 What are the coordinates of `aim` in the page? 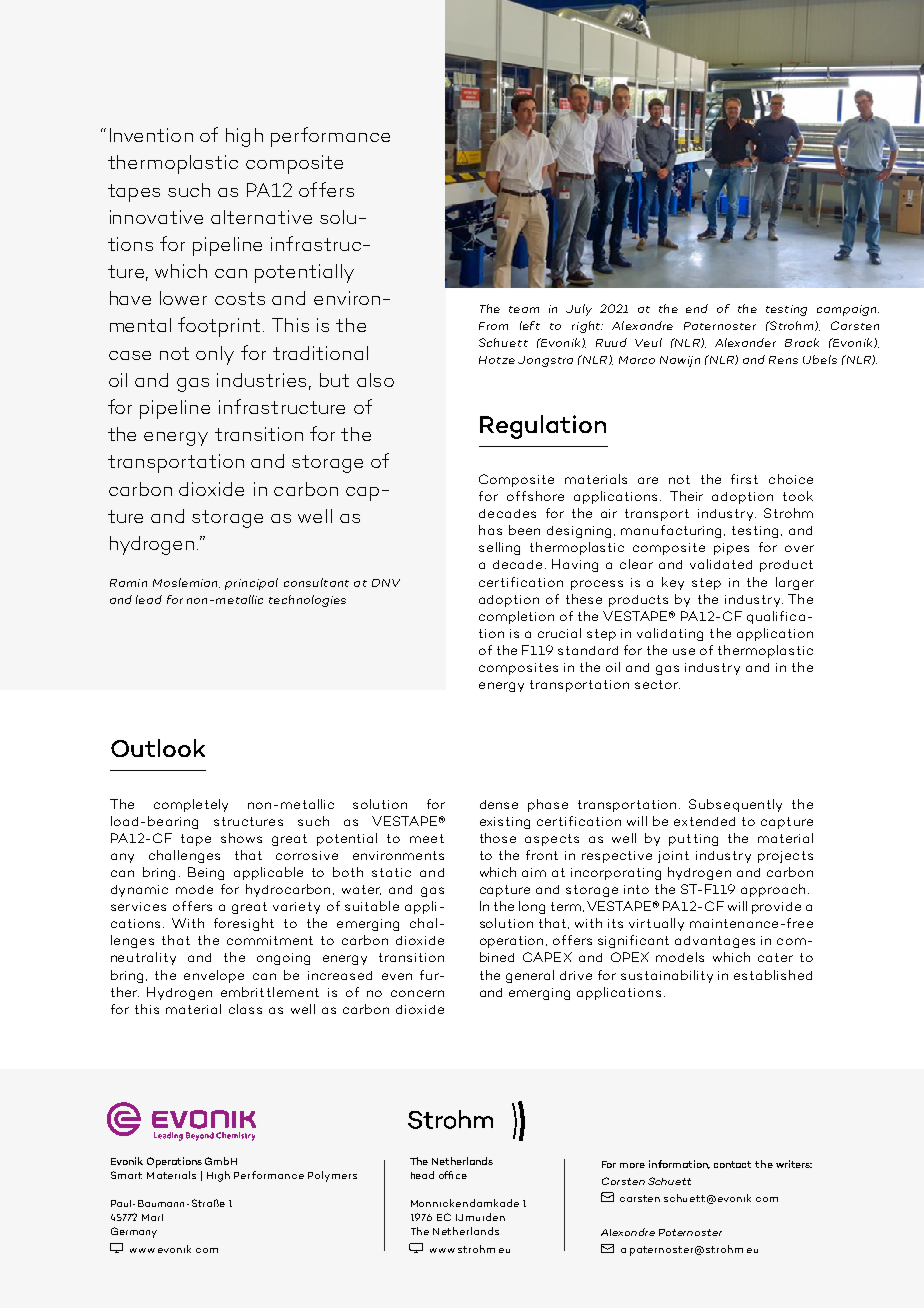 It's located at (534, 872).
